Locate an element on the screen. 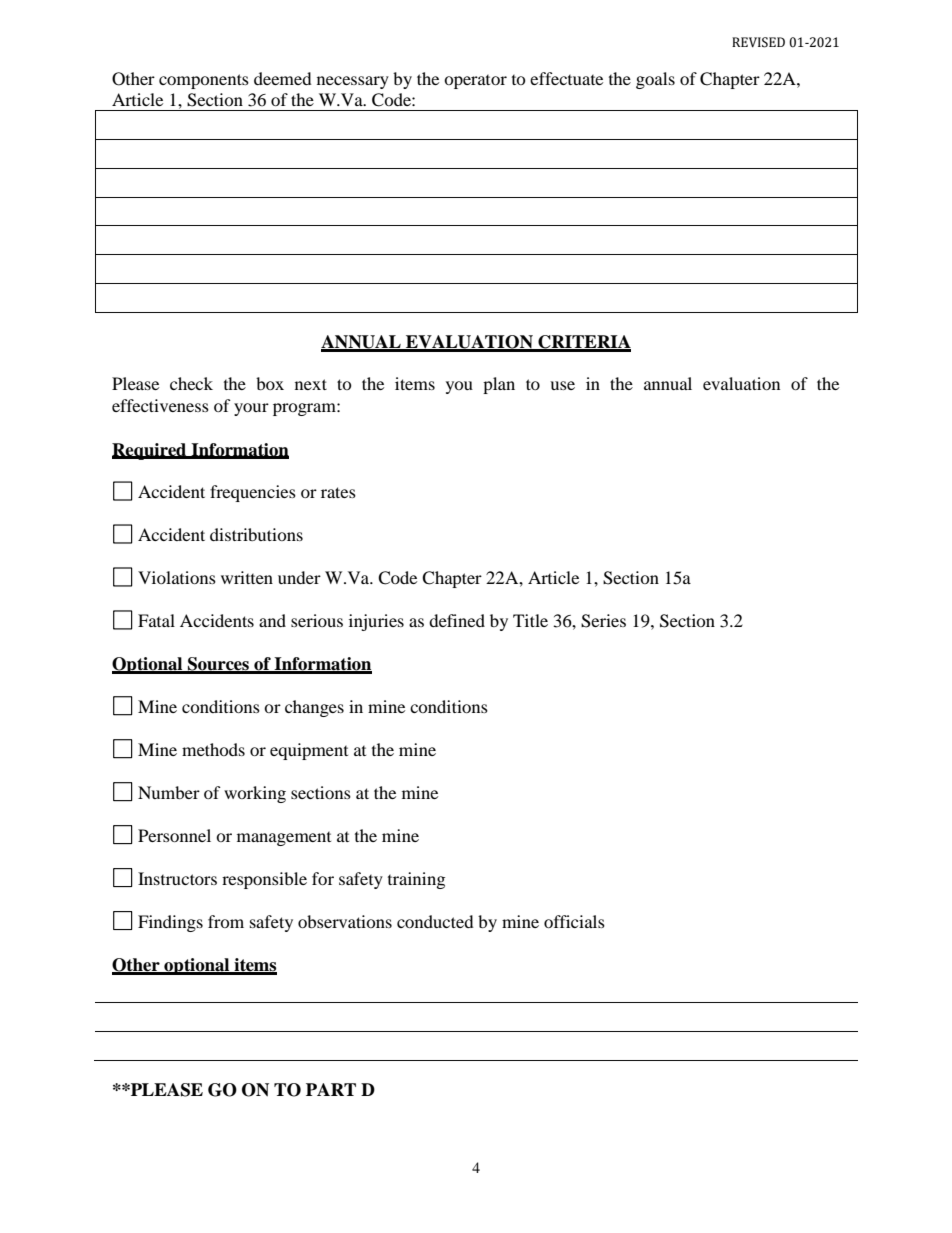 This screenshot has width=952, height=1233. components is located at coordinates (204, 81).
